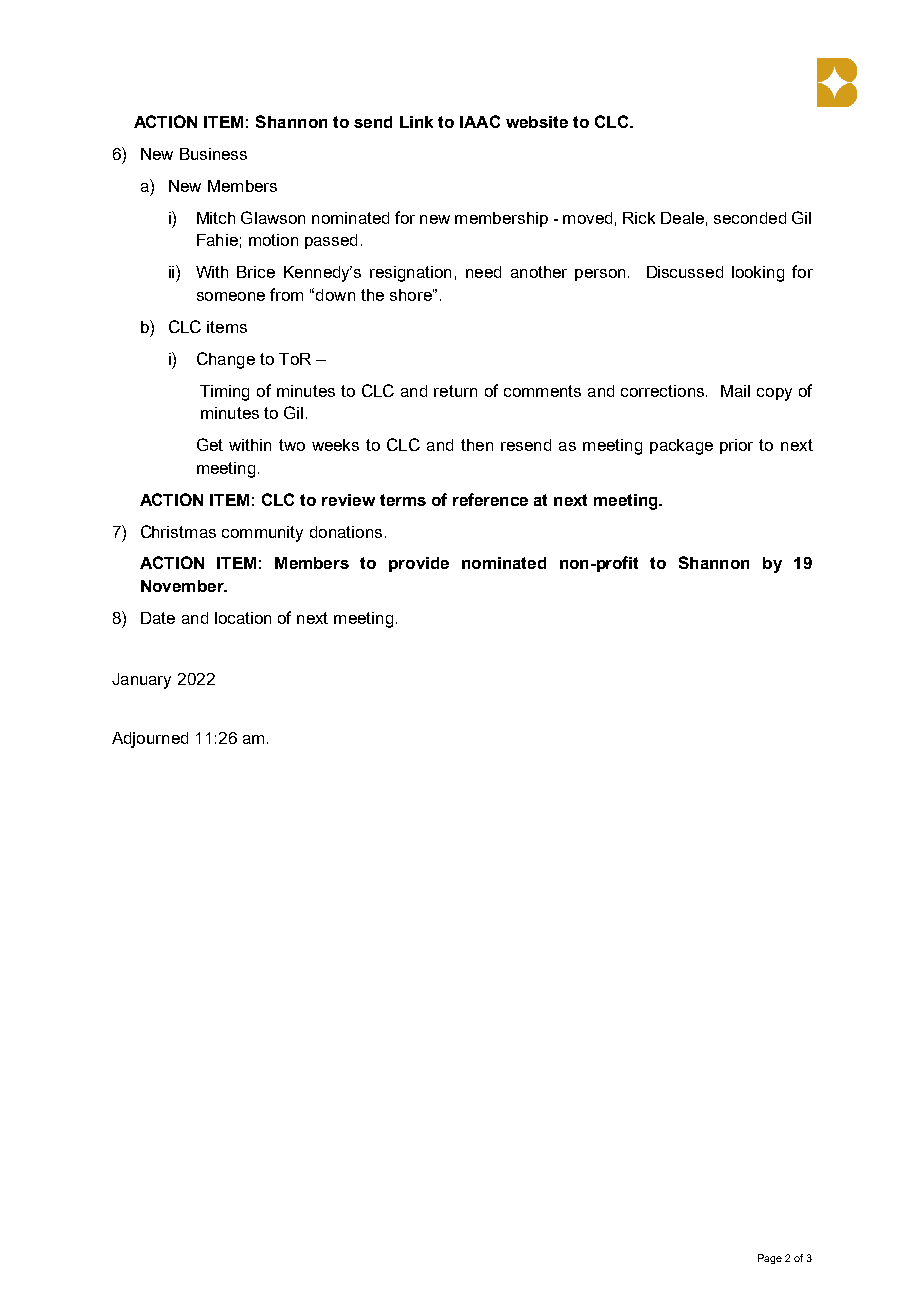  Describe the element at coordinates (736, 446) in the screenshot. I see `prior` at that location.
